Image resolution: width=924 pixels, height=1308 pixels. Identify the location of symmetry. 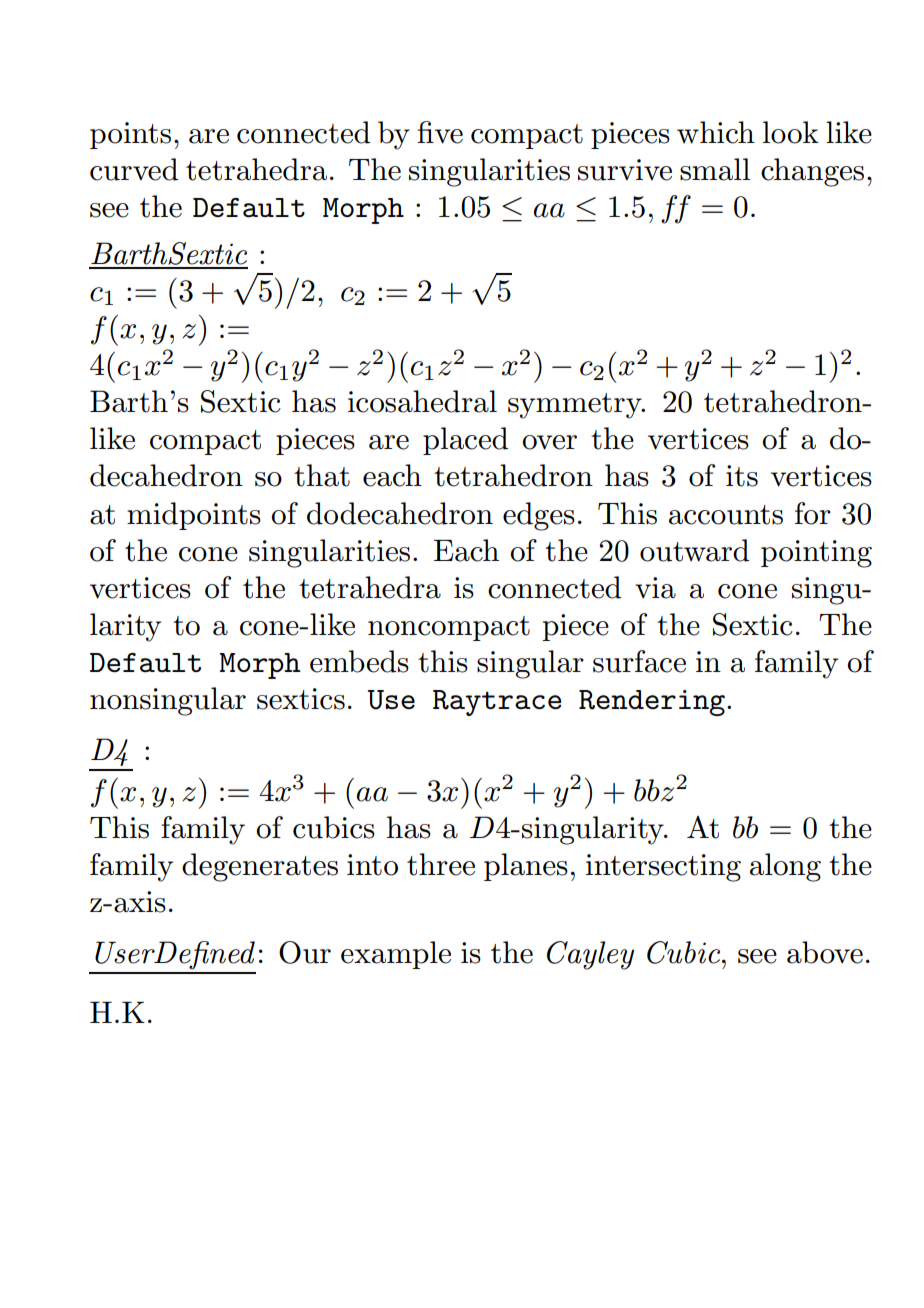
(576, 406).
